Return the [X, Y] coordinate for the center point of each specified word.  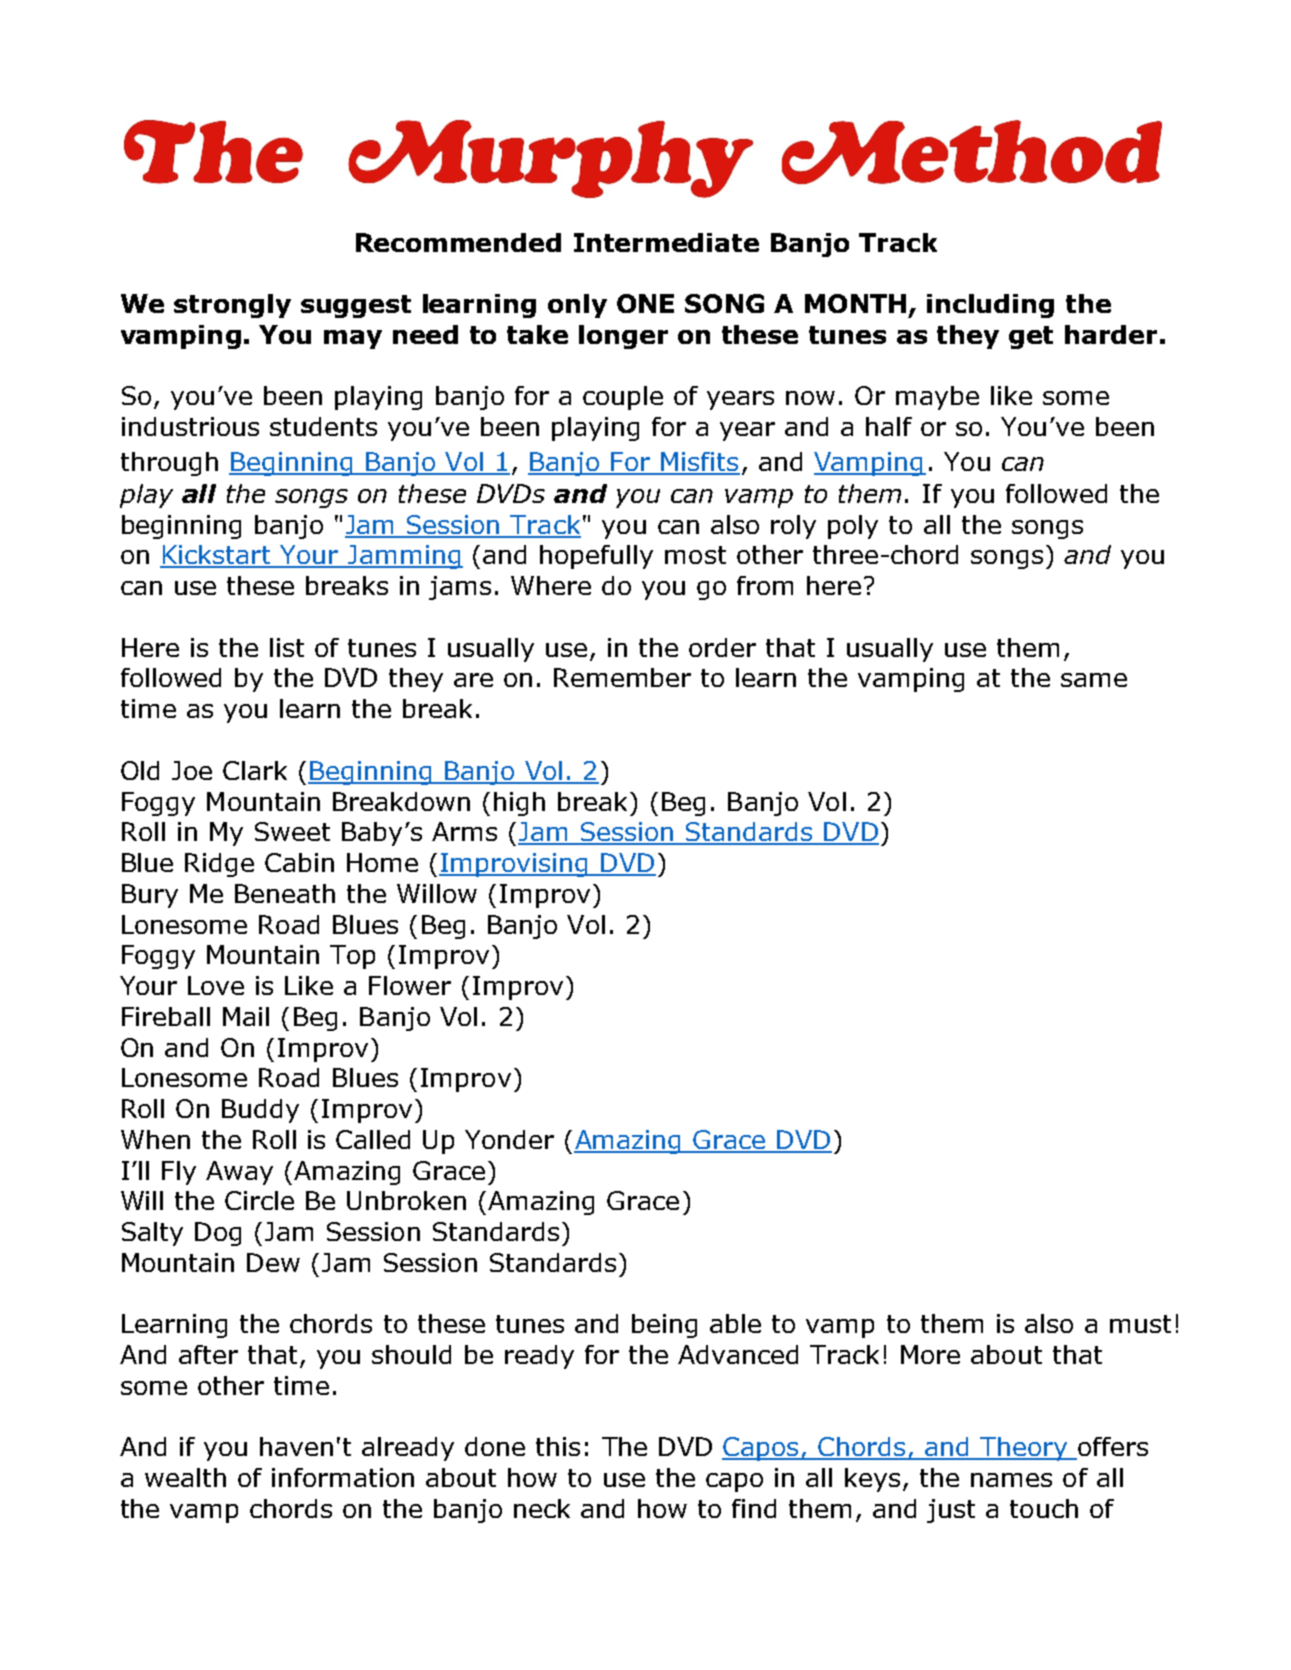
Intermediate [666, 242]
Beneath [285, 893]
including [990, 306]
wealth [185, 1477]
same [1094, 680]
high [519, 804]
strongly [232, 306]
